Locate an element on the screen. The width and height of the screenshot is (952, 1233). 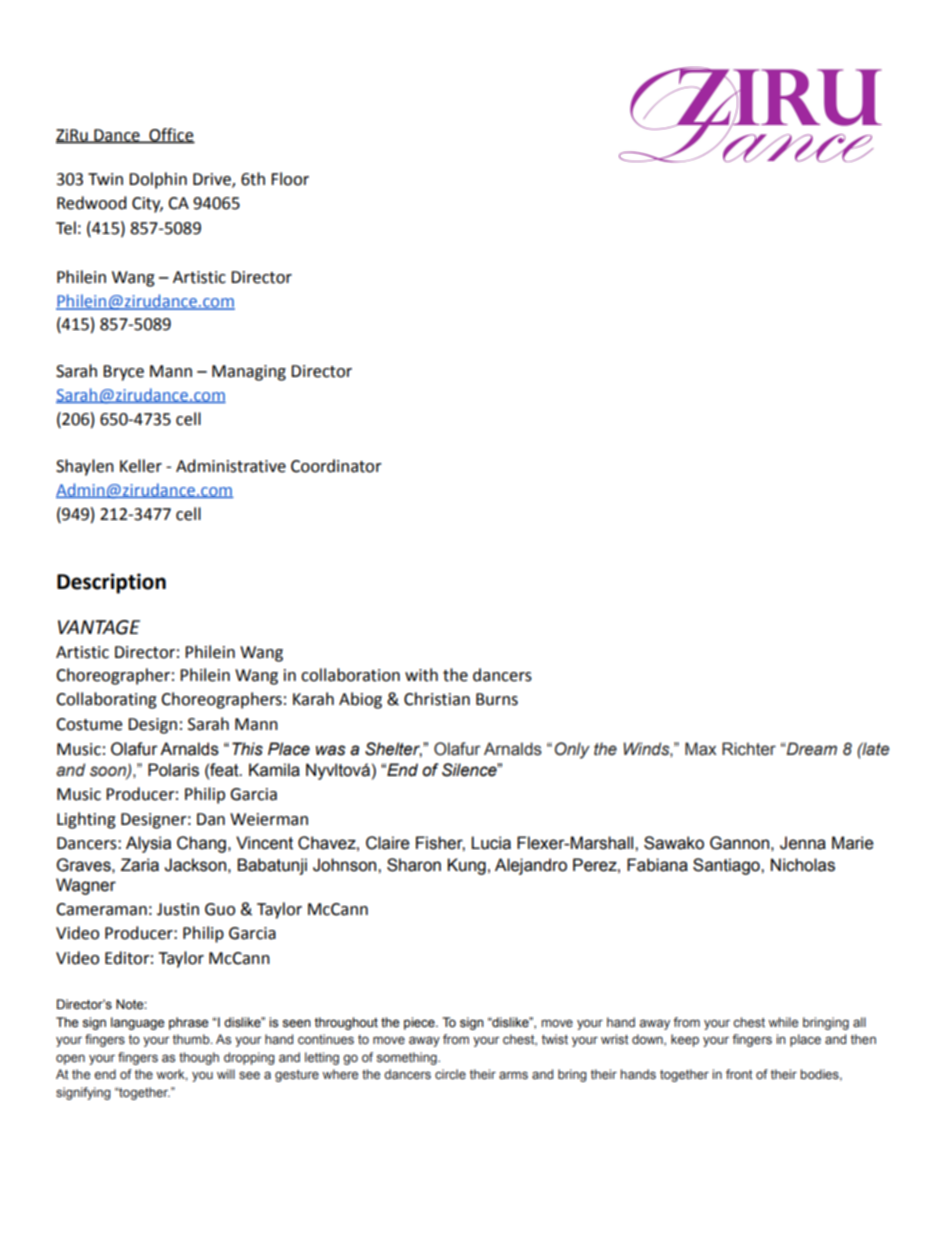
thumb is located at coordinates (192, 1039).
